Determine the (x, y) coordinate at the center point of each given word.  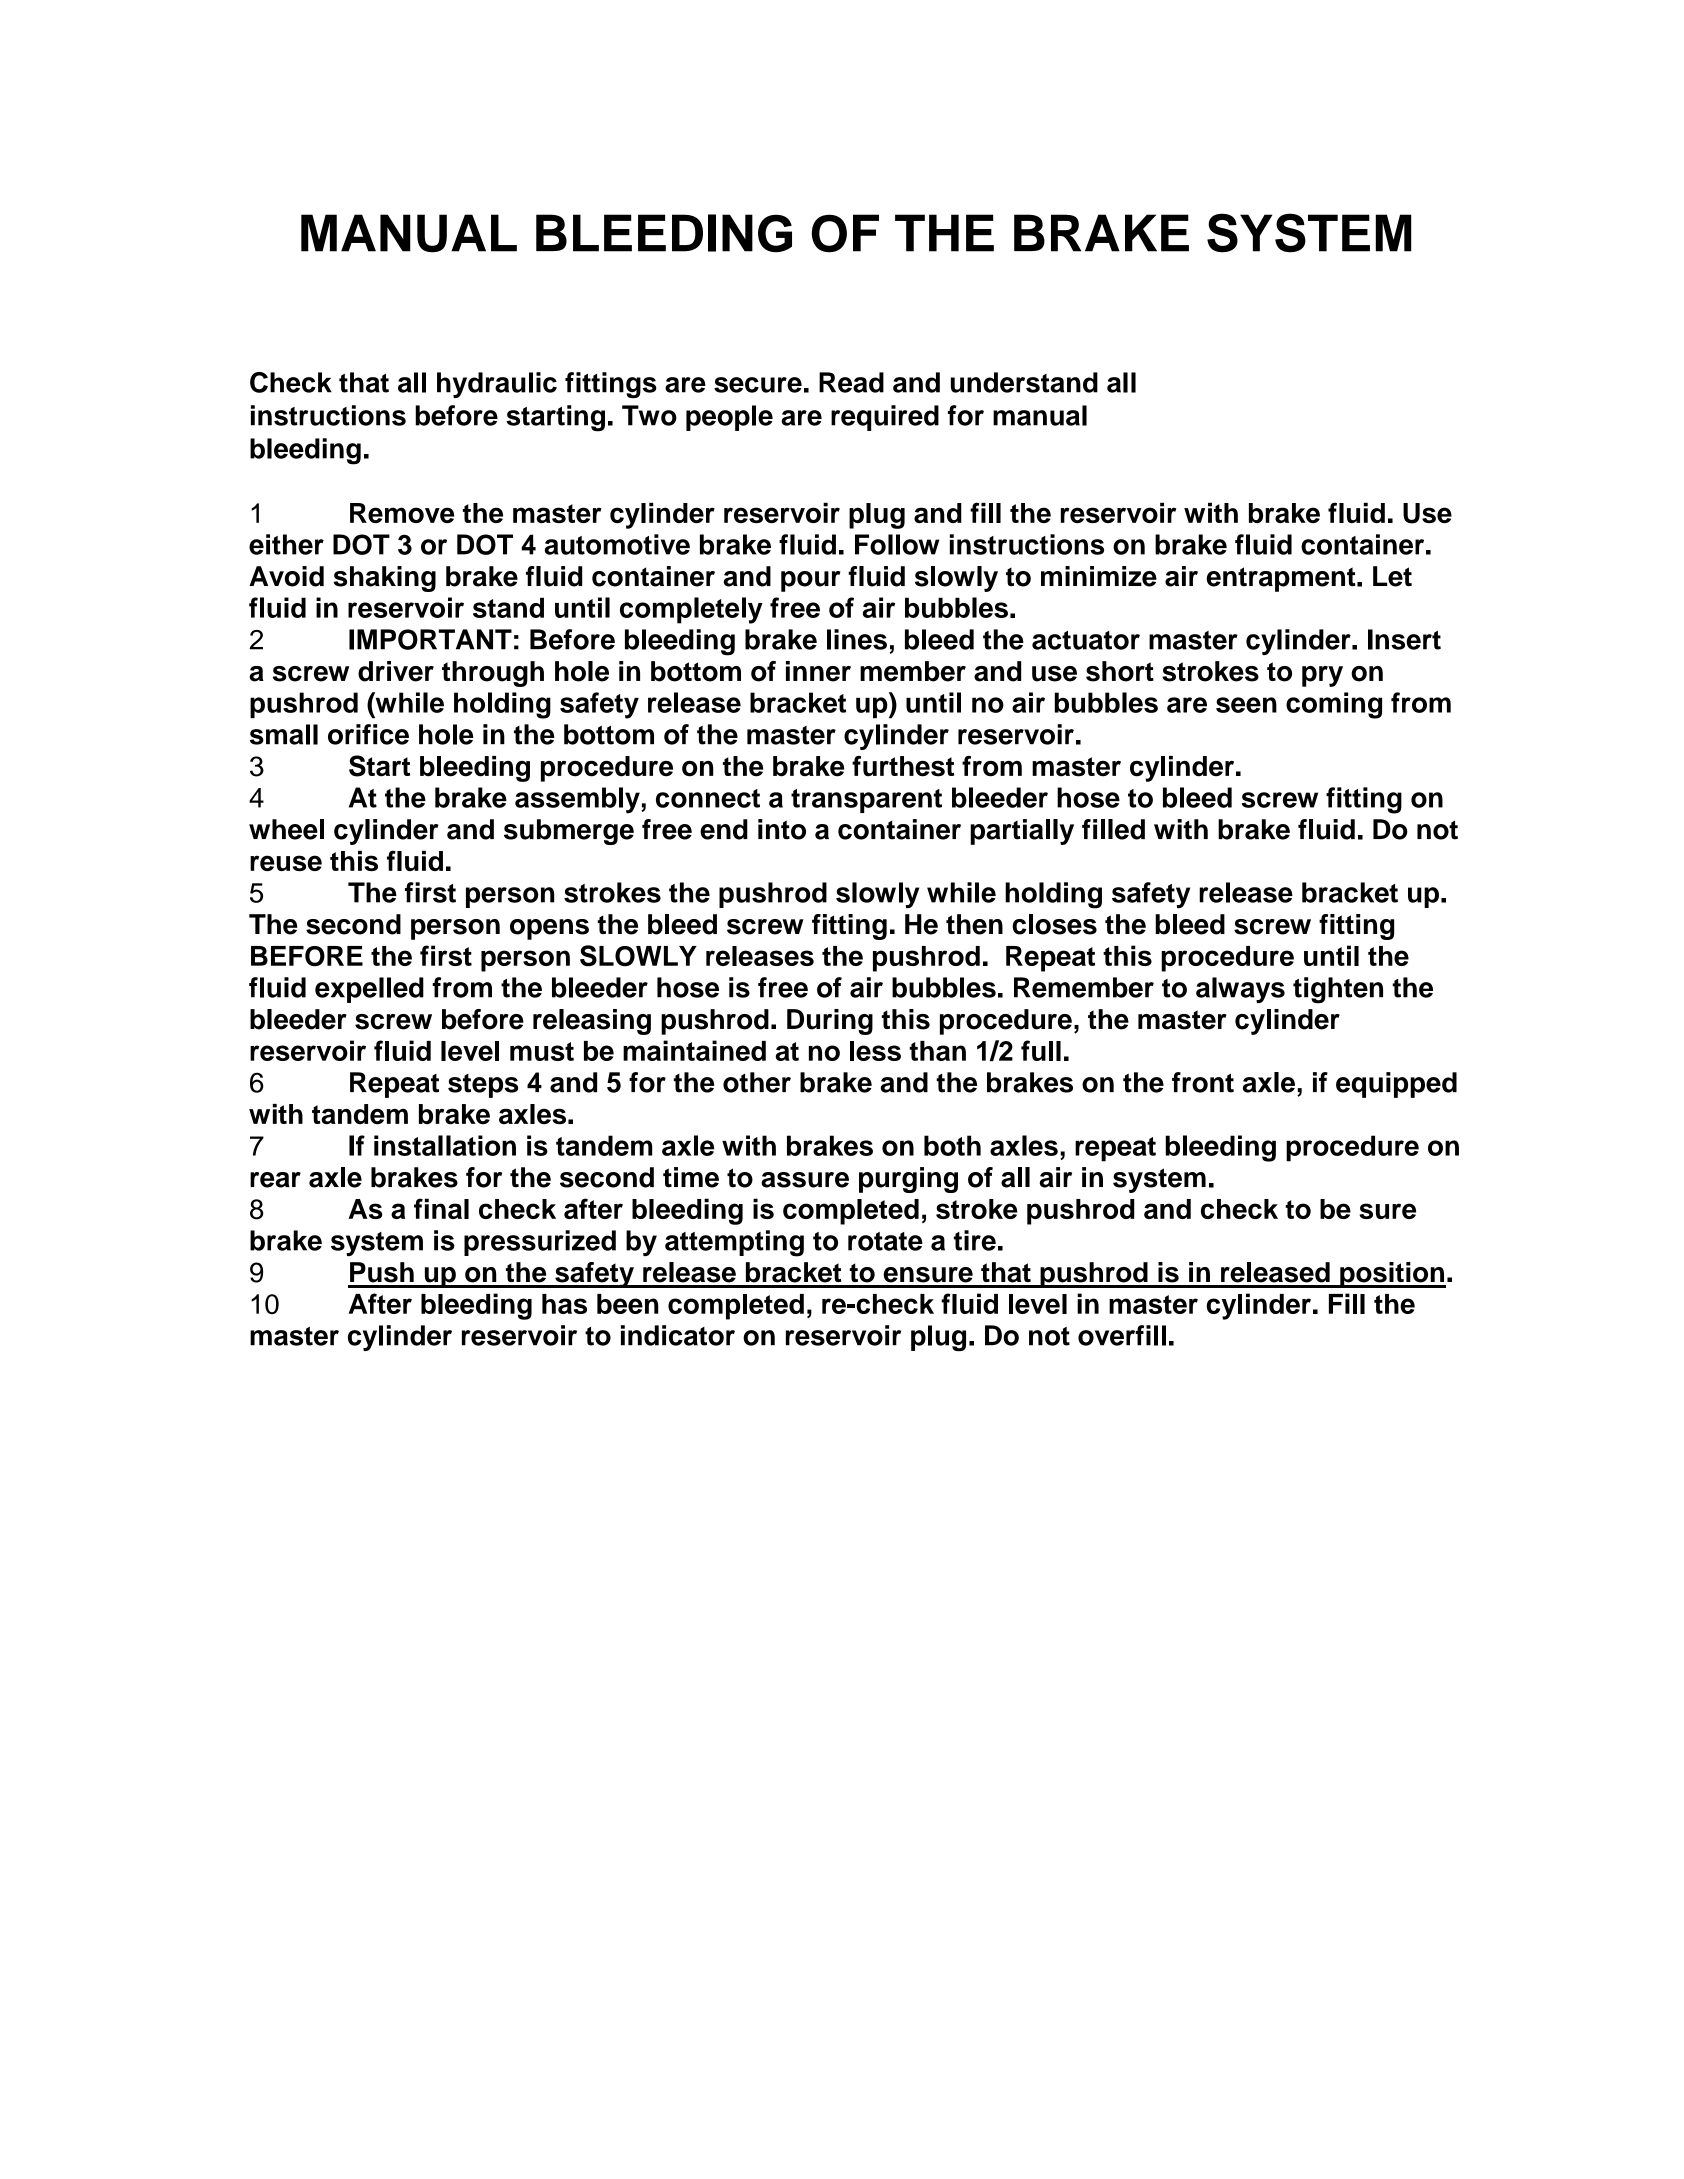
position (1392, 1275)
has (564, 1304)
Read (851, 382)
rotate (885, 1241)
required (885, 418)
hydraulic (497, 385)
